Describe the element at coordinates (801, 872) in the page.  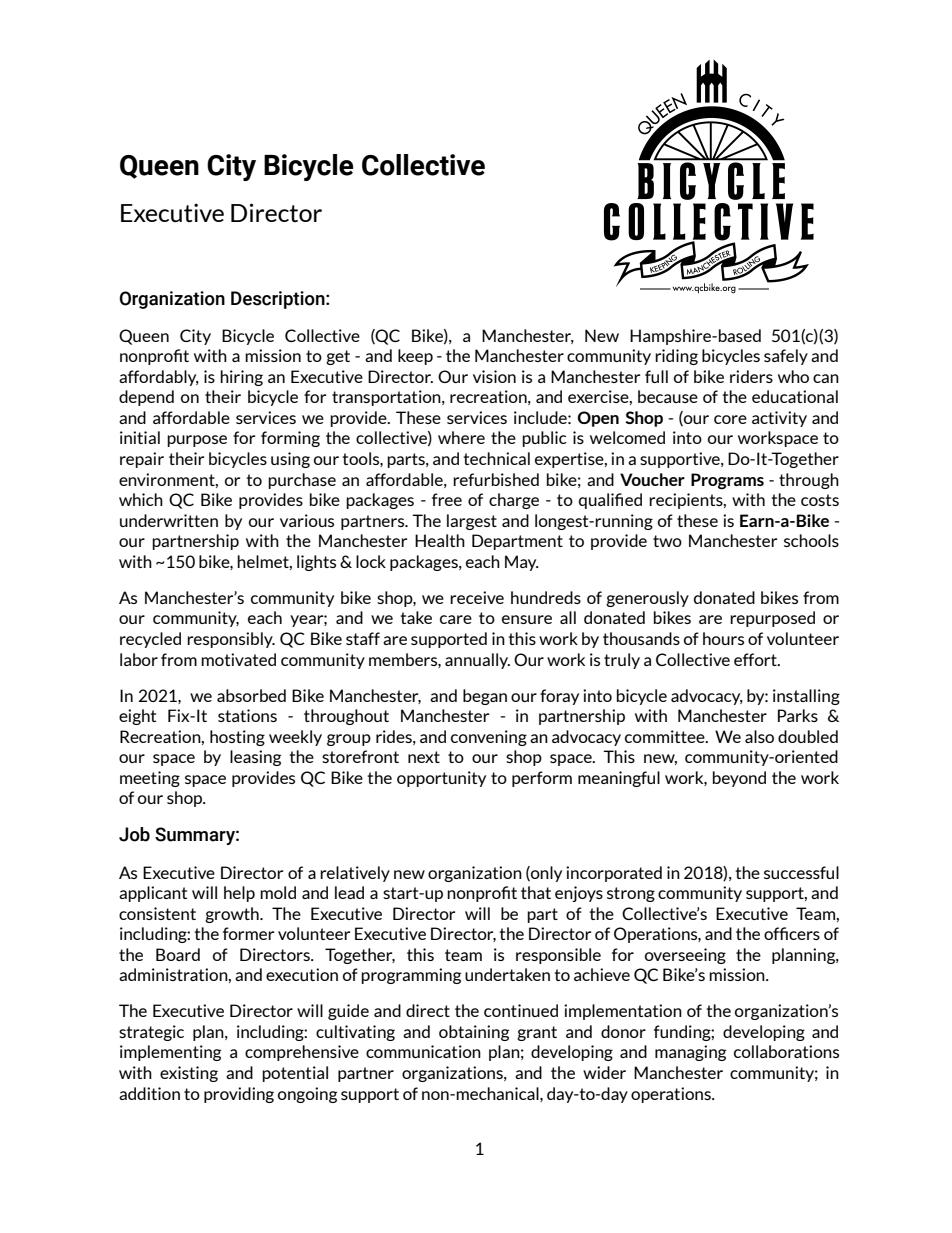
I see `successful` at that location.
